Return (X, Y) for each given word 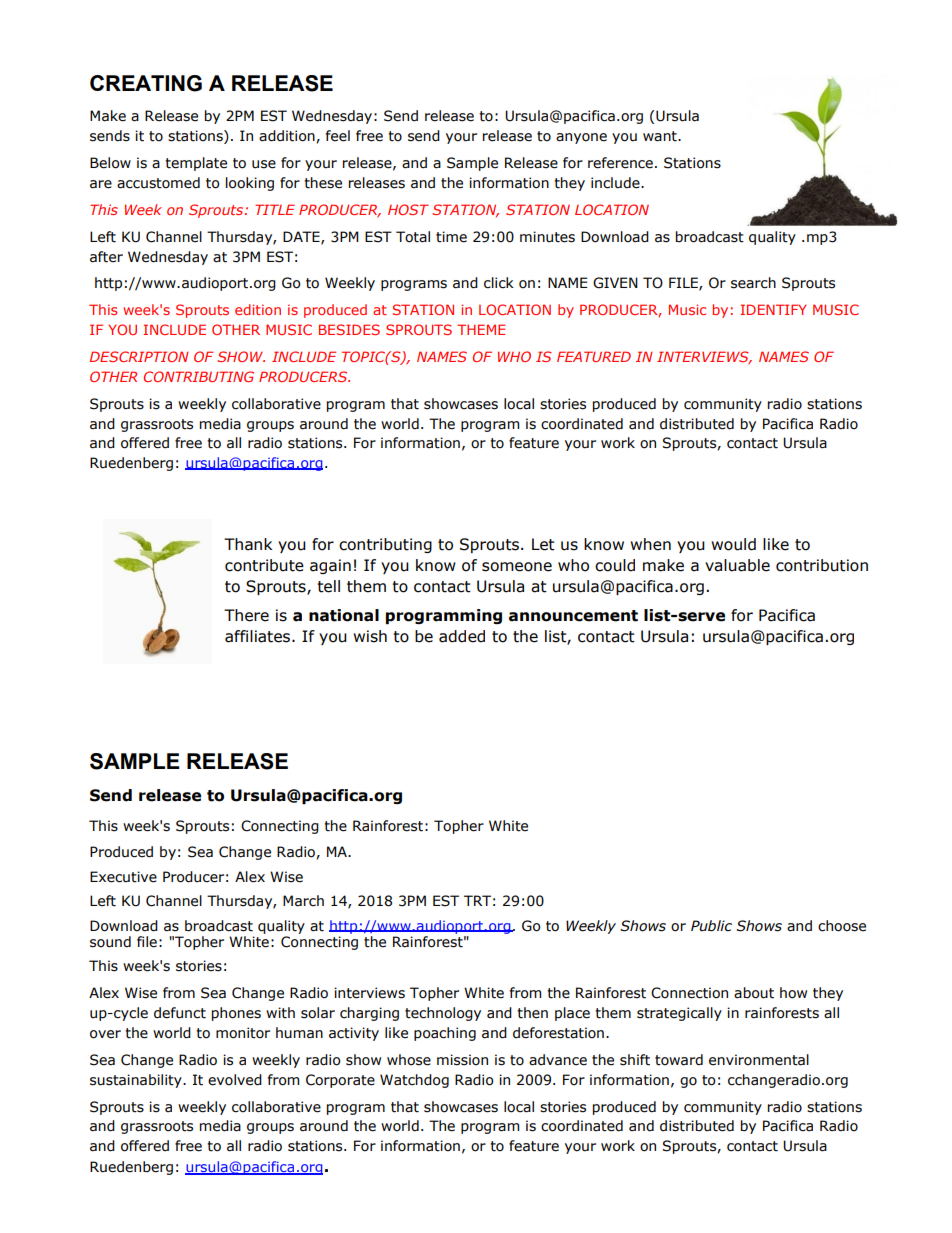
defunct (180, 1013)
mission (462, 1060)
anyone (581, 138)
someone (517, 567)
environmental (759, 1060)
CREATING (146, 83)
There (246, 615)
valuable (737, 565)
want (661, 136)
